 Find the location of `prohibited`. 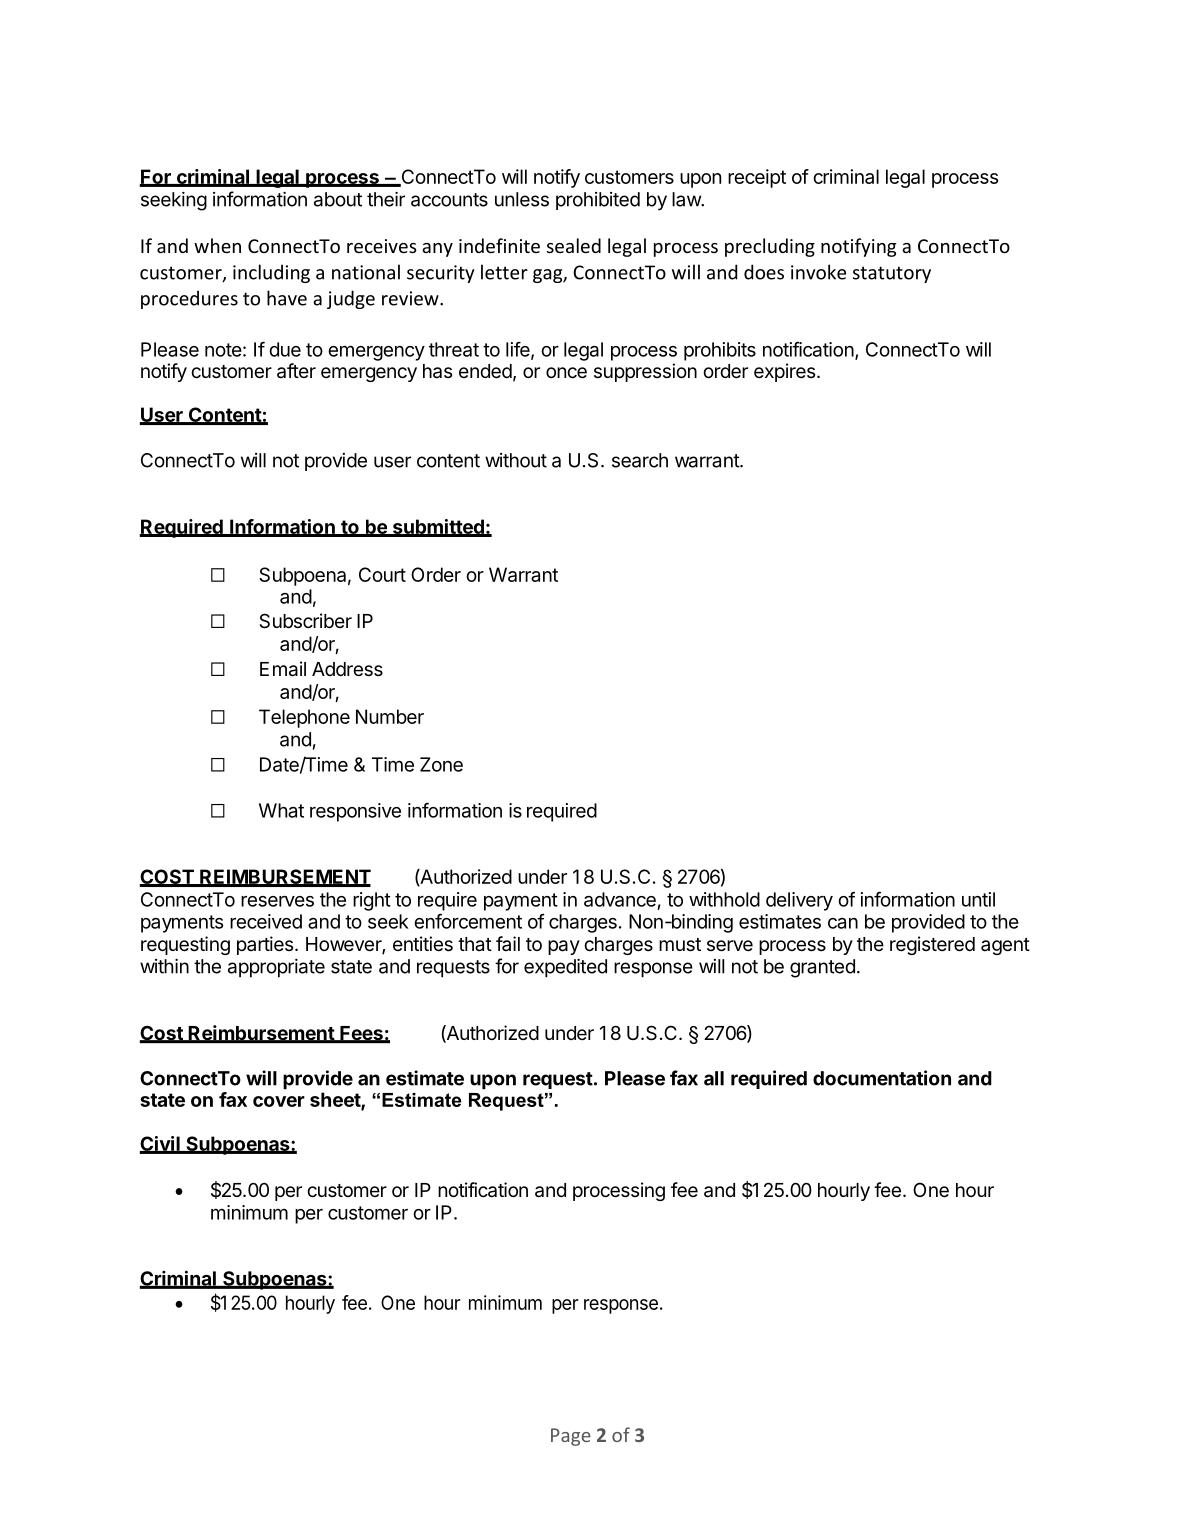

prohibited is located at coordinates (598, 201).
